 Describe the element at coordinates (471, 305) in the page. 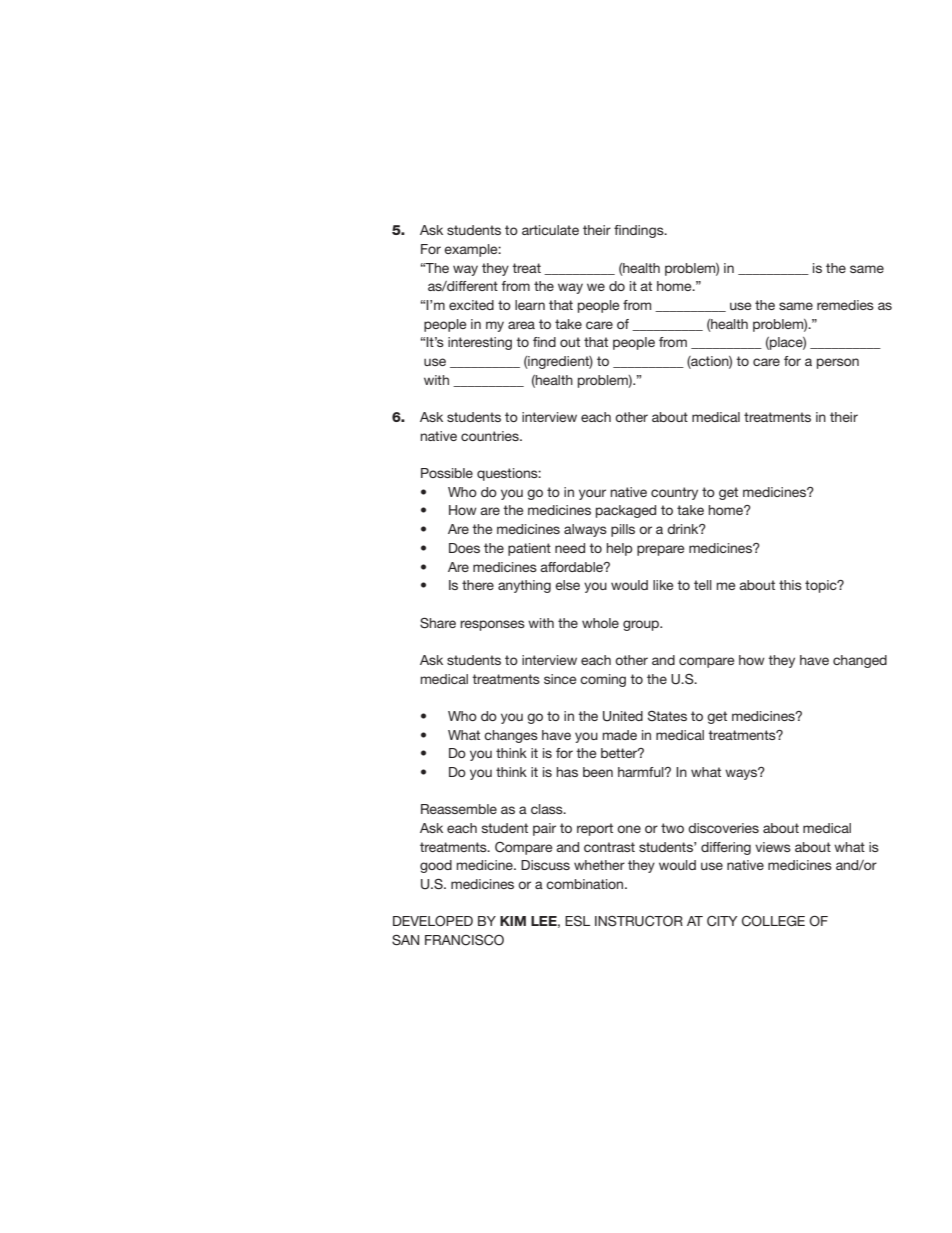

I see `excited` at that location.
